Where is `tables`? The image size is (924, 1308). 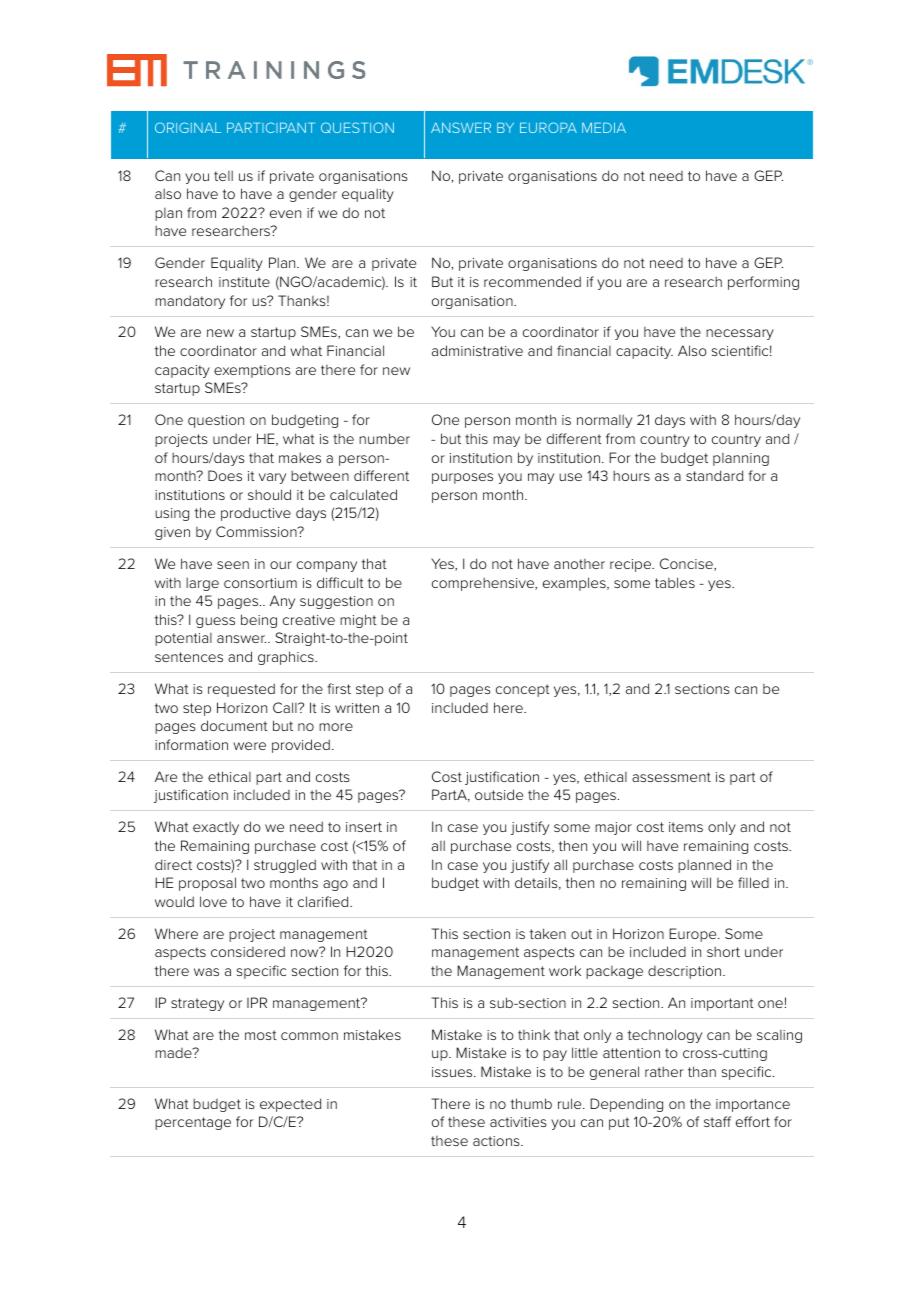 tables is located at coordinates (675, 582).
